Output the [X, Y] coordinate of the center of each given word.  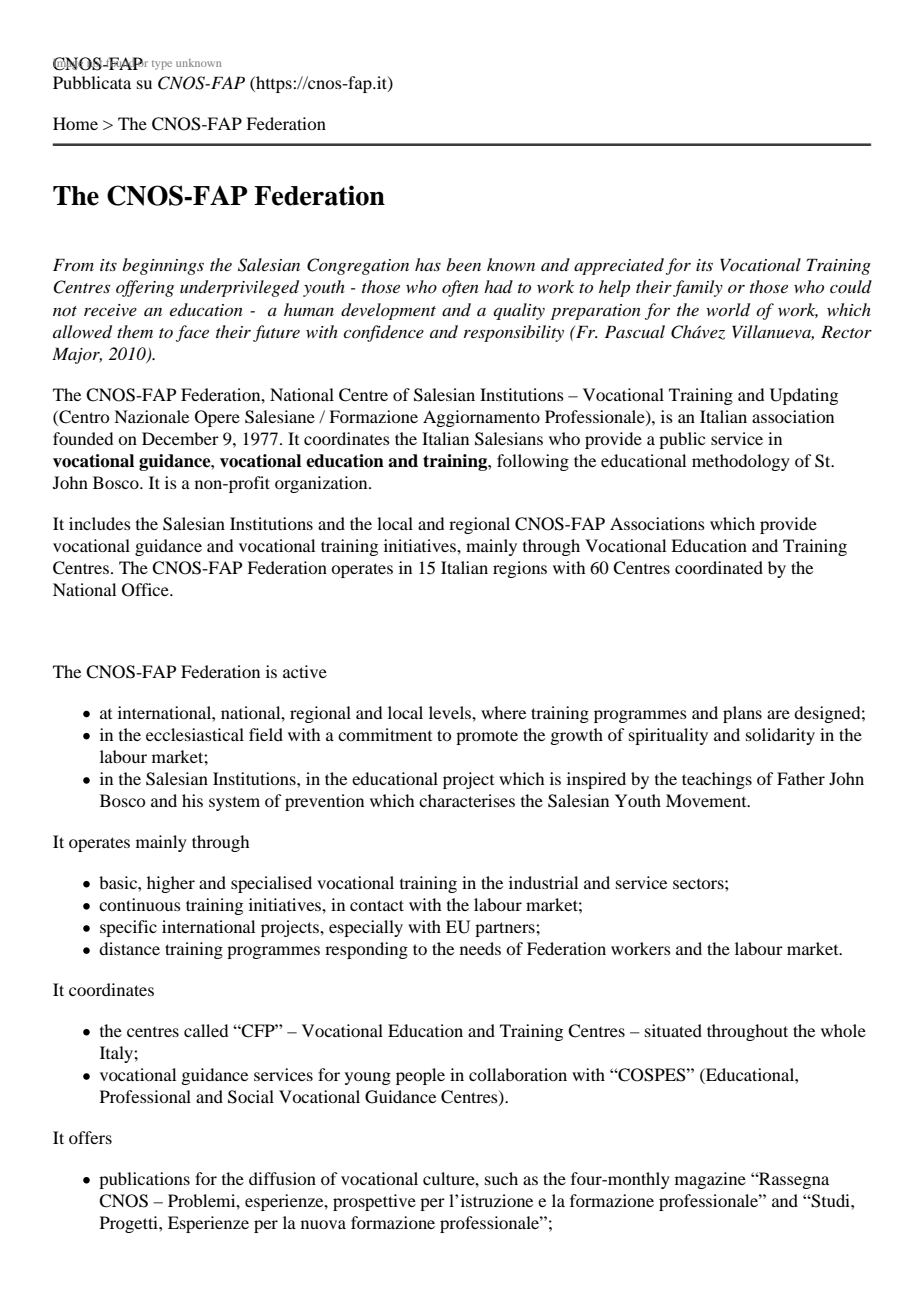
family [698, 288]
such [501, 1178]
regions [520, 569]
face [192, 333]
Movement [707, 800]
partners [506, 929]
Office [146, 590]
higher [171, 884]
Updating [804, 396]
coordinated [719, 567]
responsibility [514, 333]
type [162, 65]
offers [90, 1137]
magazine [710, 1180]
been [463, 264]
